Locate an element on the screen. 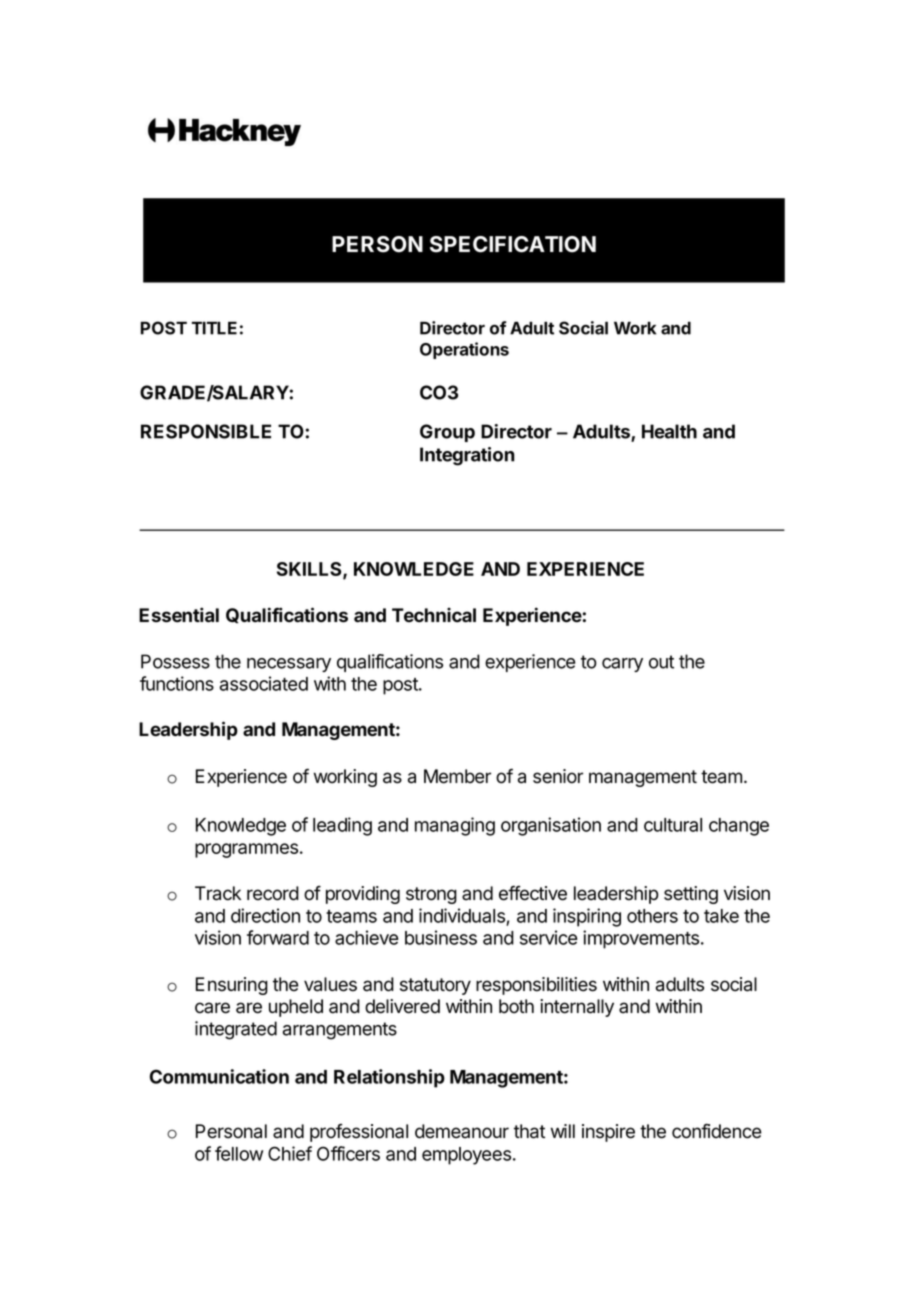  out is located at coordinates (661, 662).
